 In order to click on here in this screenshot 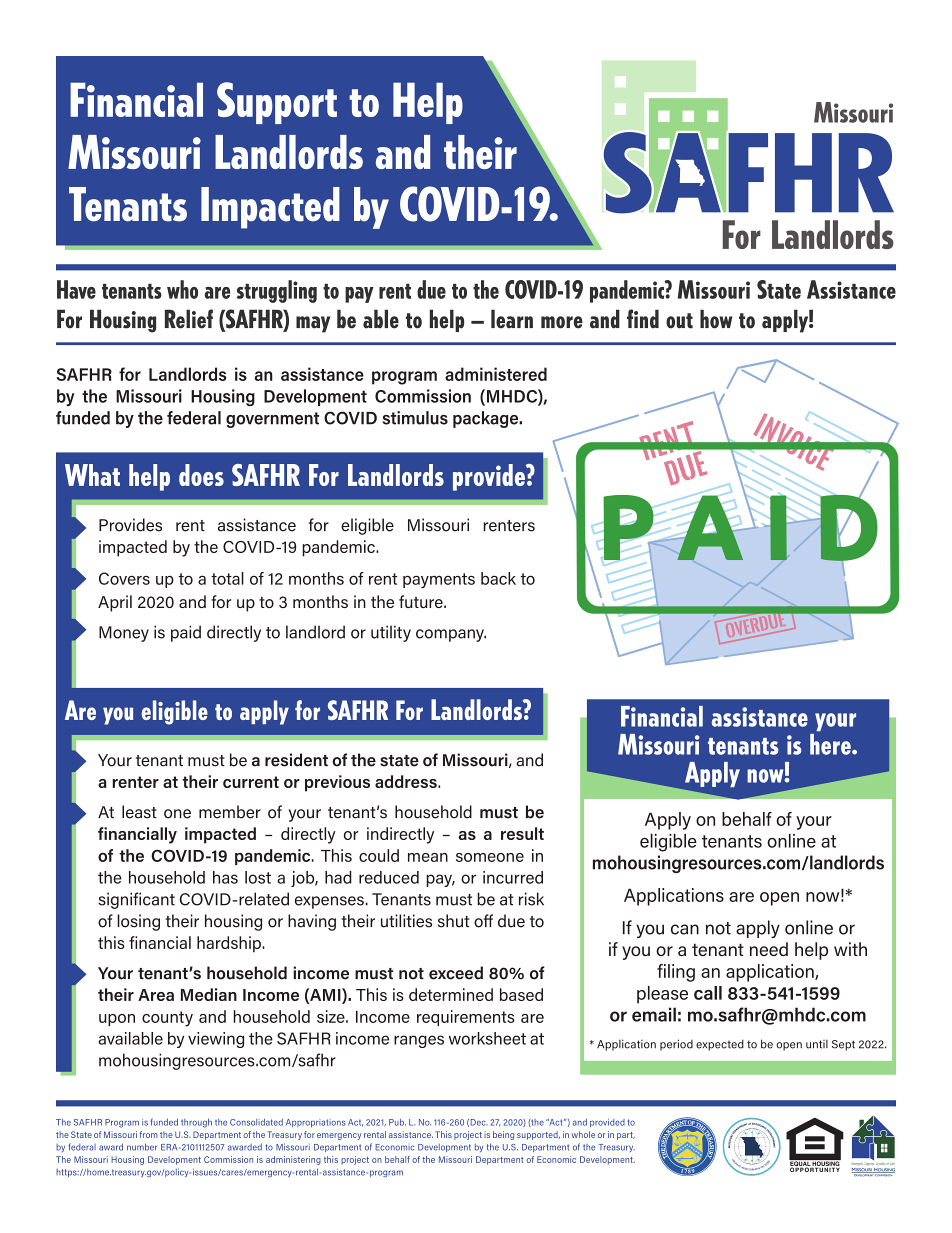, I will do `click(831, 744)`.
